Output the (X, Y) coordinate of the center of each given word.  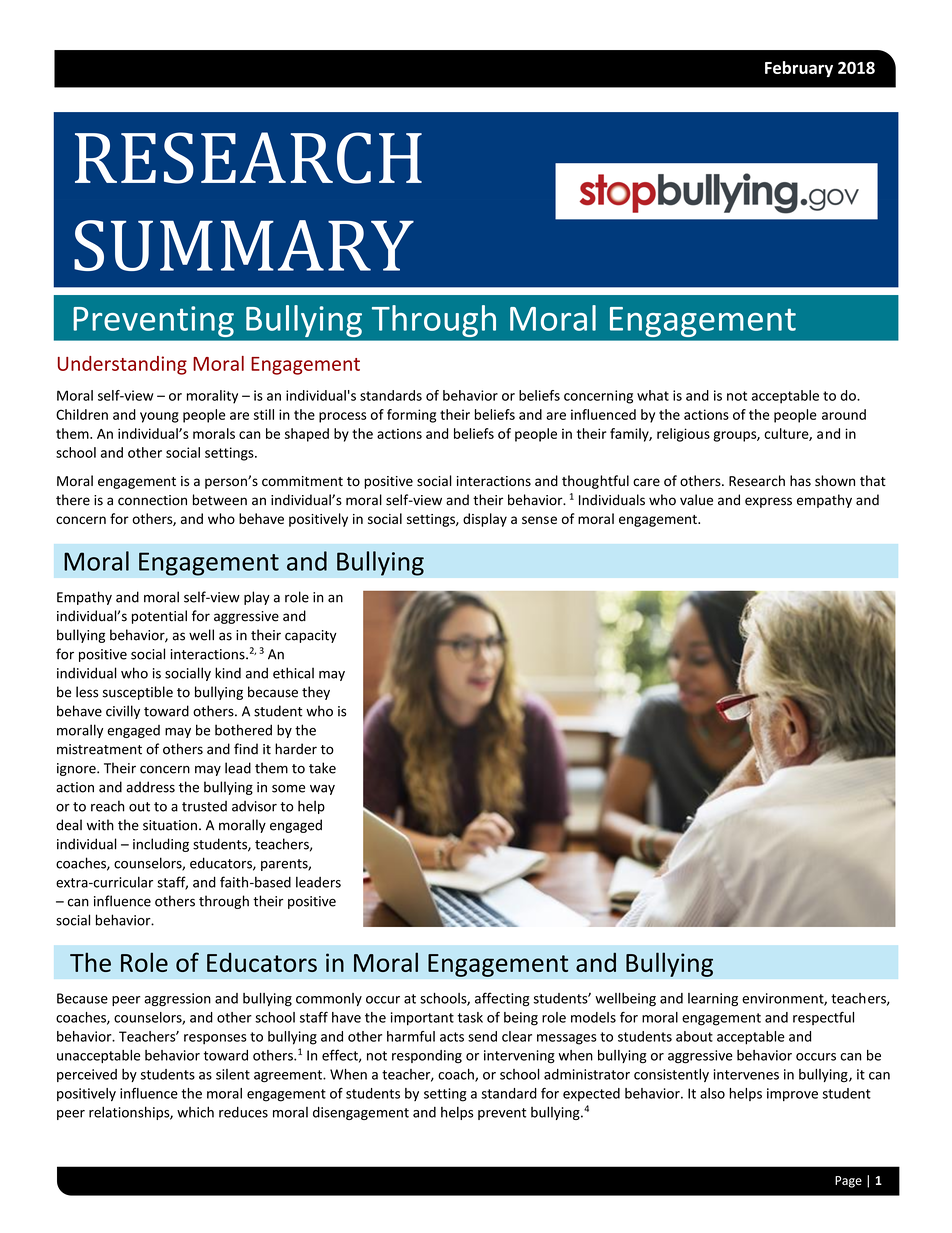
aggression (177, 1000)
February (799, 69)
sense (539, 520)
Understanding (122, 365)
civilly (123, 712)
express (768, 502)
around (844, 414)
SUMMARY (244, 245)
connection (152, 500)
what (653, 395)
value (696, 500)
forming (411, 416)
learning (713, 1000)
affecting (502, 999)
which (195, 1112)
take (322, 768)
